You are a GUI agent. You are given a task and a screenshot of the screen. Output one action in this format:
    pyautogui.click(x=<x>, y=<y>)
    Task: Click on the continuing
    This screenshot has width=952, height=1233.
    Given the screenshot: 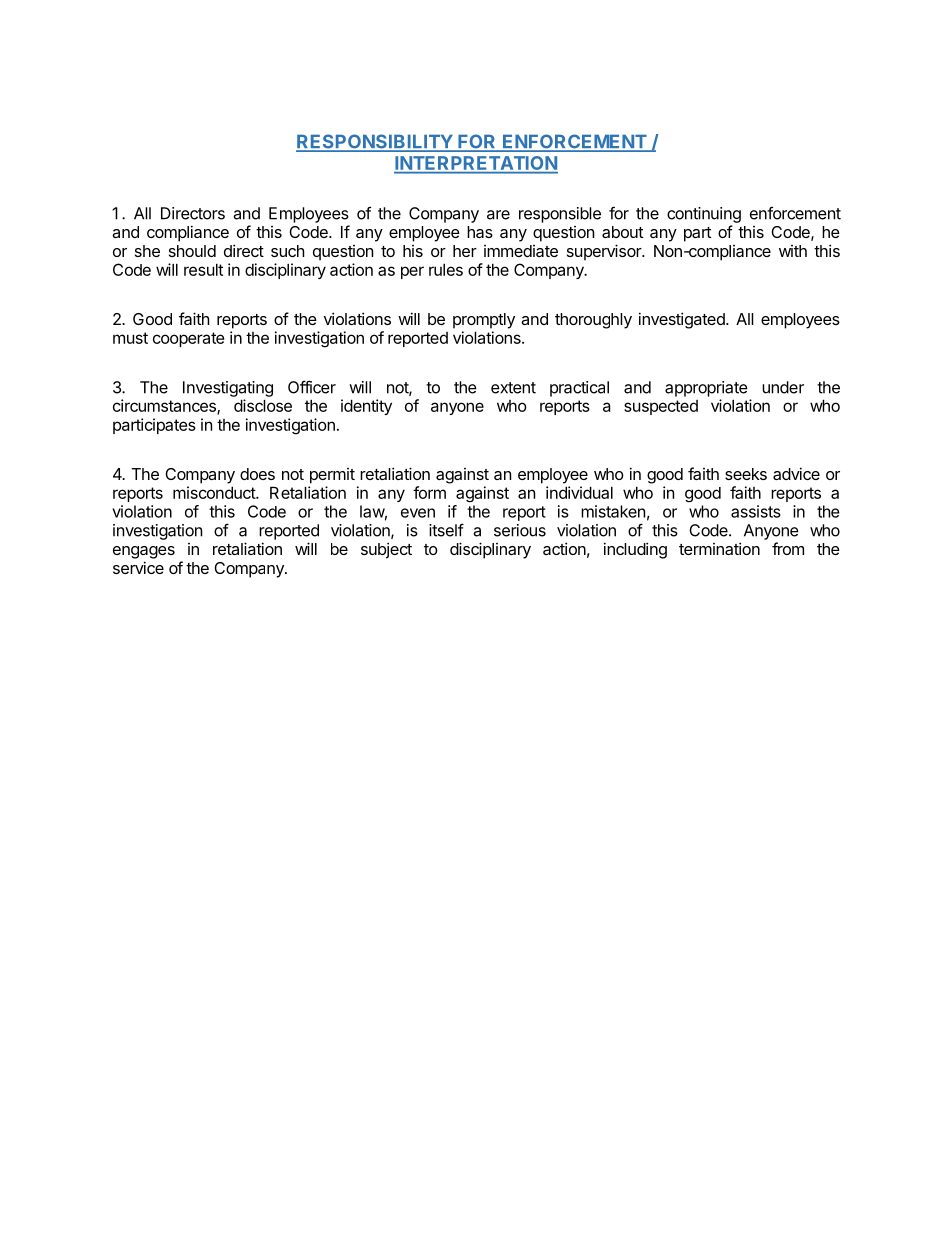 What is the action you would take?
    pyautogui.click(x=704, y=215)
